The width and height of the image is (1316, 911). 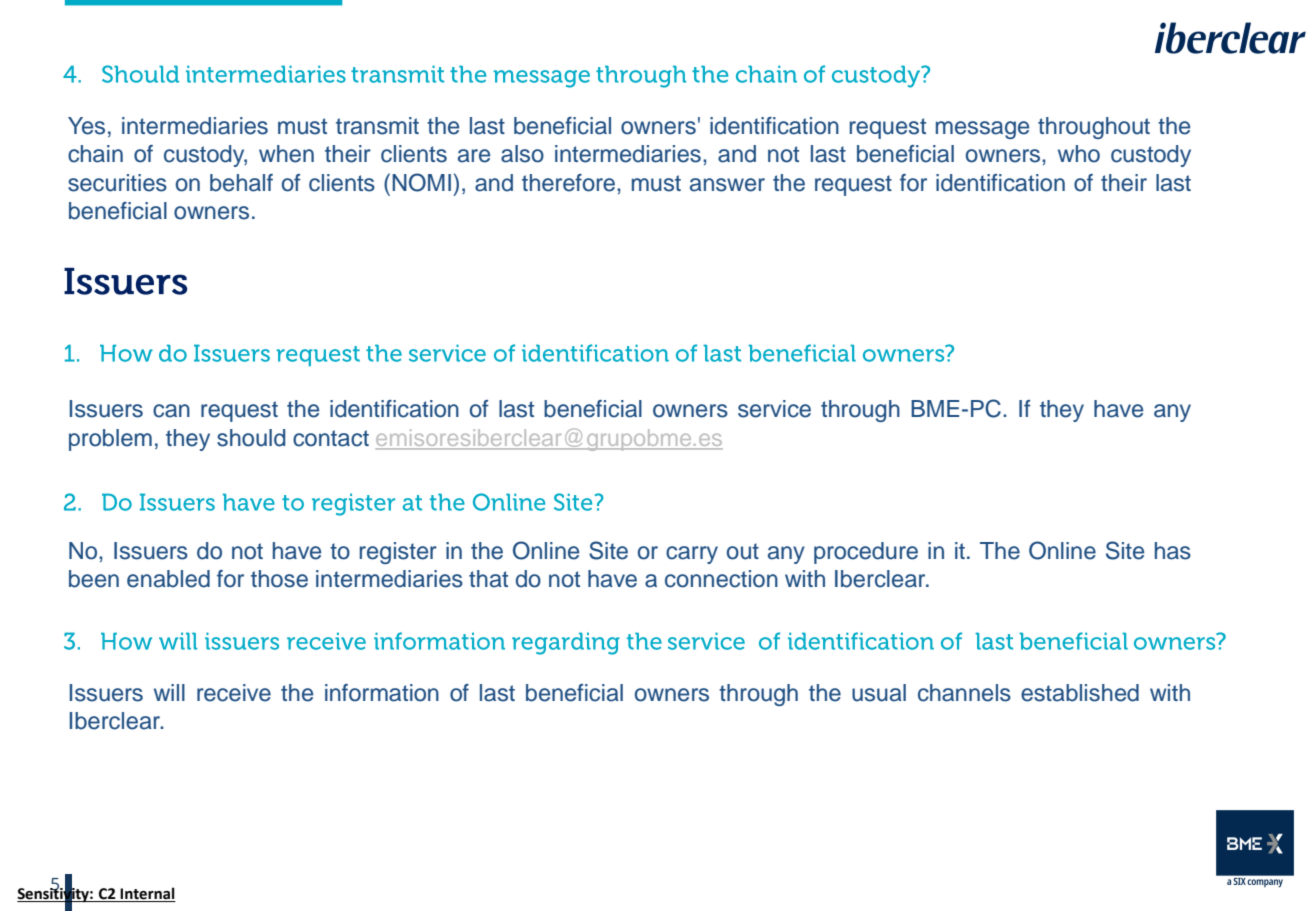 I want to click on information, so click(x=382, y=693).
